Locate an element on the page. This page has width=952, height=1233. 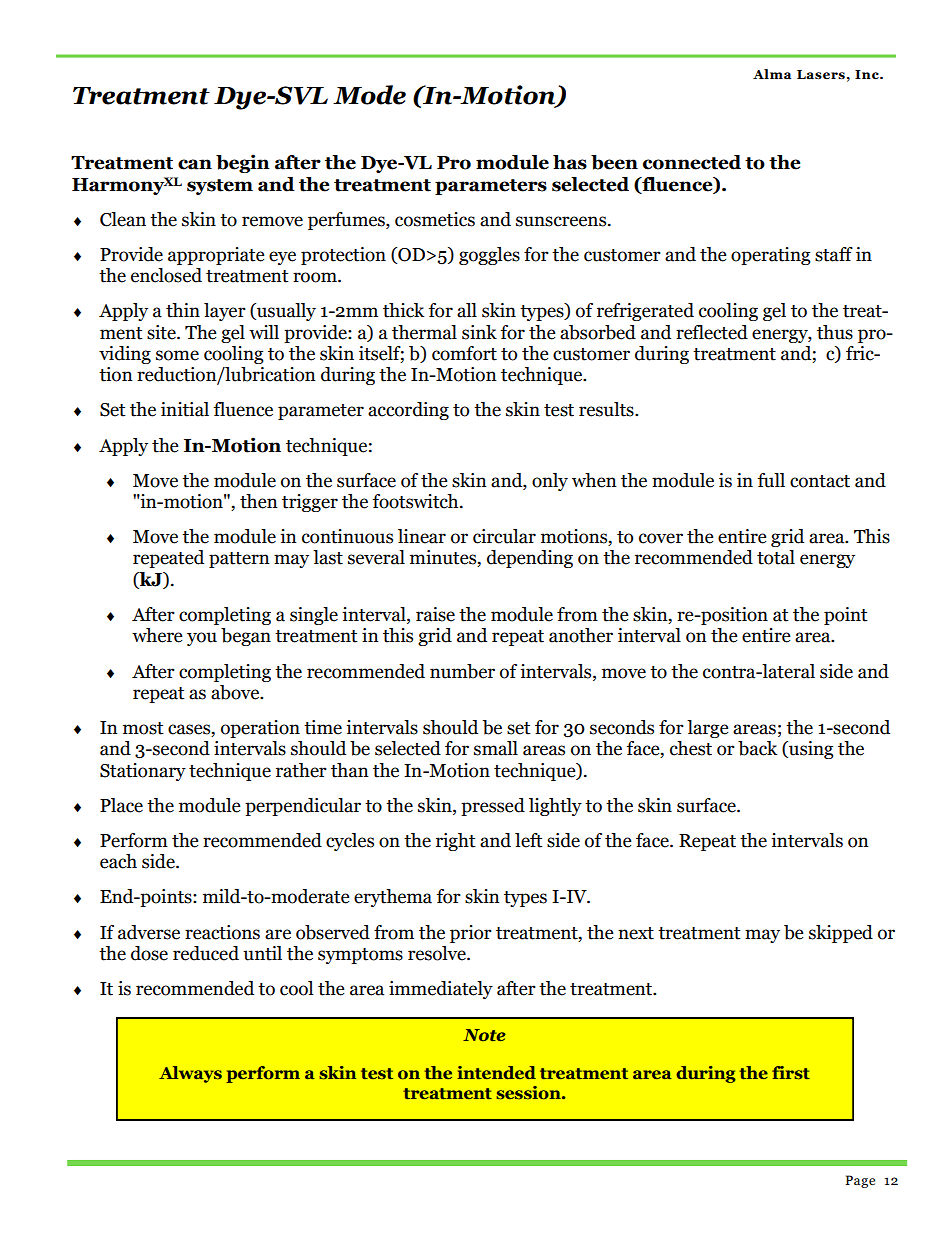
Page is located at coordinates (860, 1181).
